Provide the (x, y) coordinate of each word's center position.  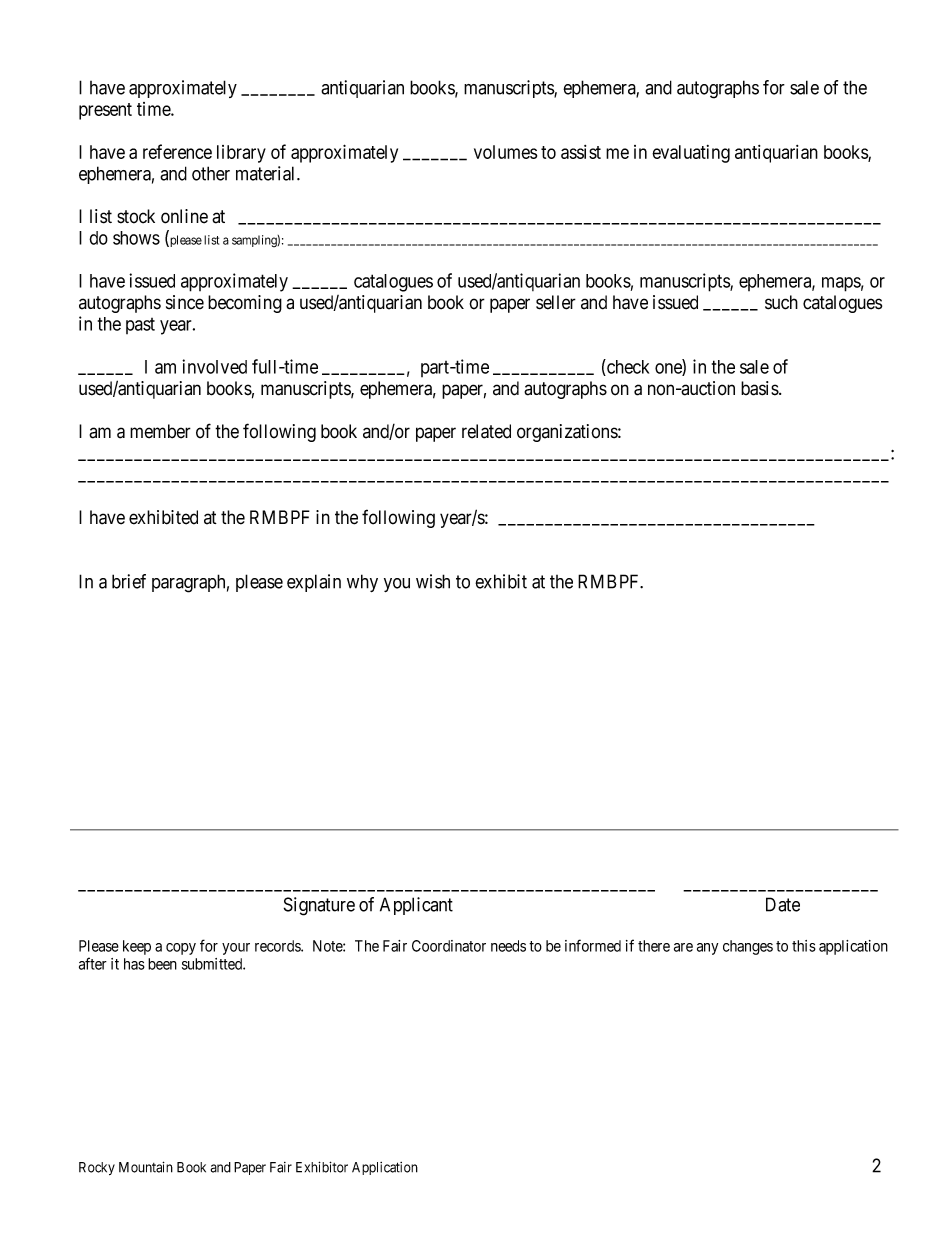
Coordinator (449, 946)
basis (760, 388)
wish (433, 581)
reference (177, 151)
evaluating (691, 154)
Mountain (146, 1167)
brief (129, 581)
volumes (505, 152)
